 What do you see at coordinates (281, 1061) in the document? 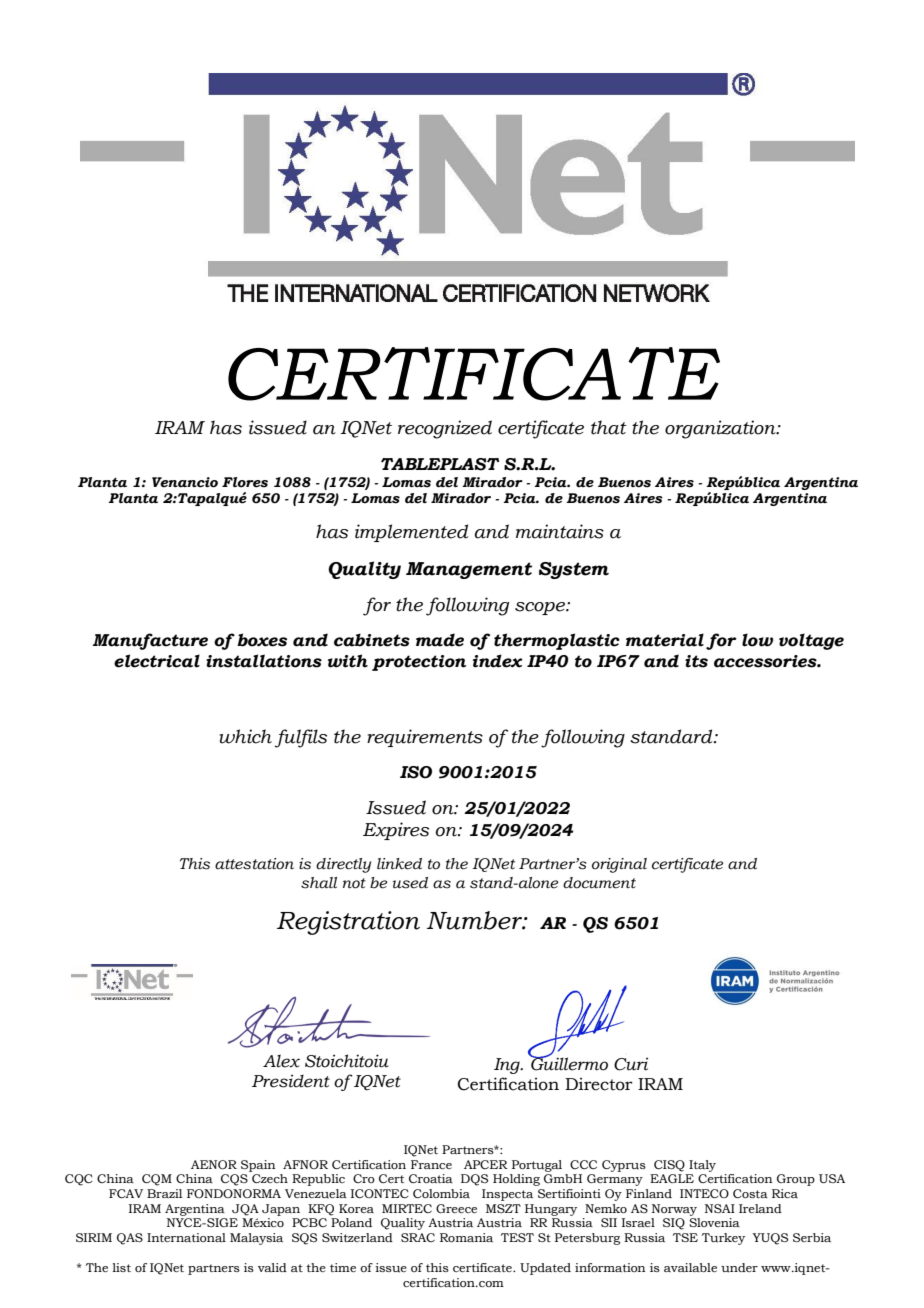
I see `Alex` at bounding box center [281, 1061].
